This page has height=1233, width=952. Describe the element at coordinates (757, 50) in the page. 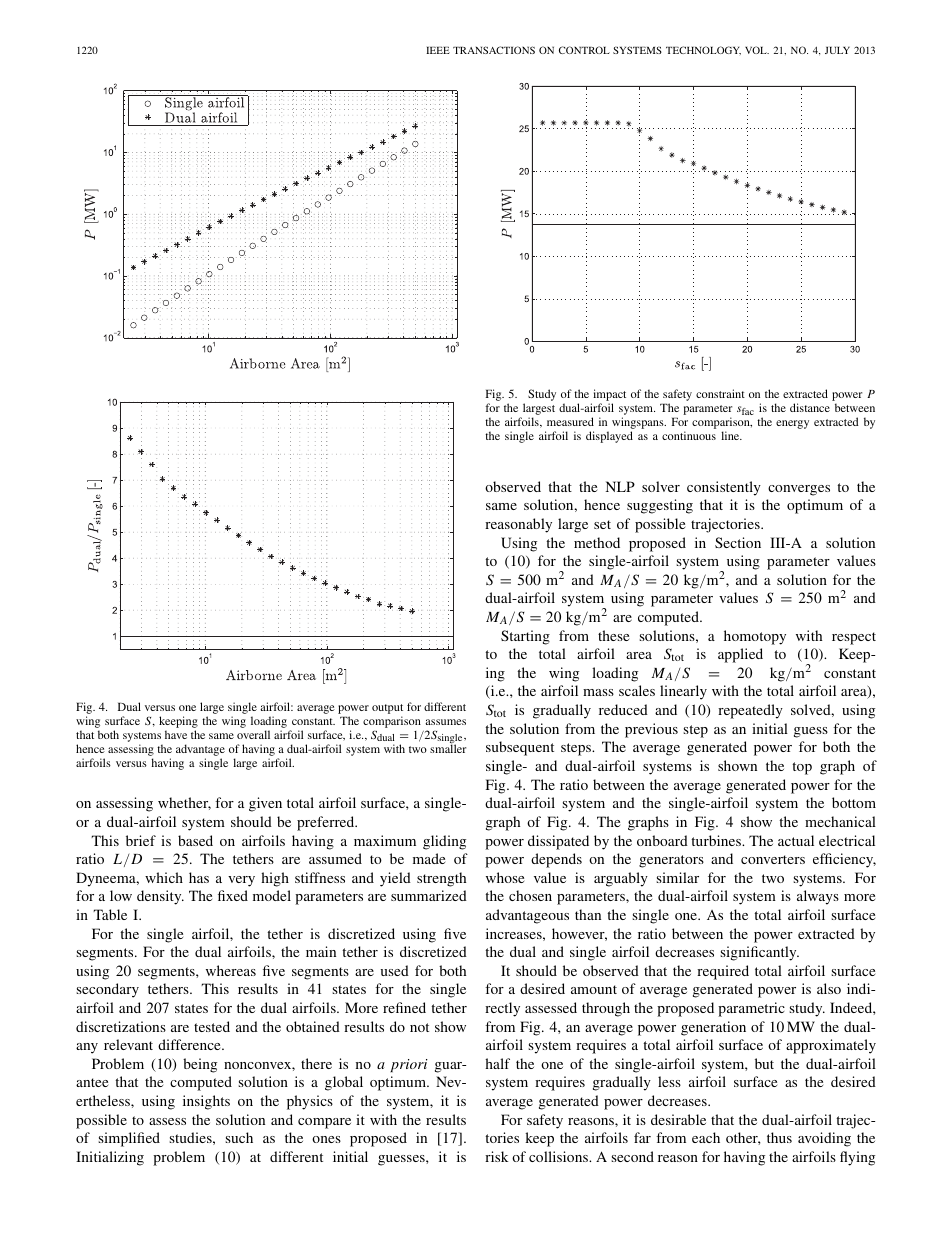

I see `VOL` at that location.
